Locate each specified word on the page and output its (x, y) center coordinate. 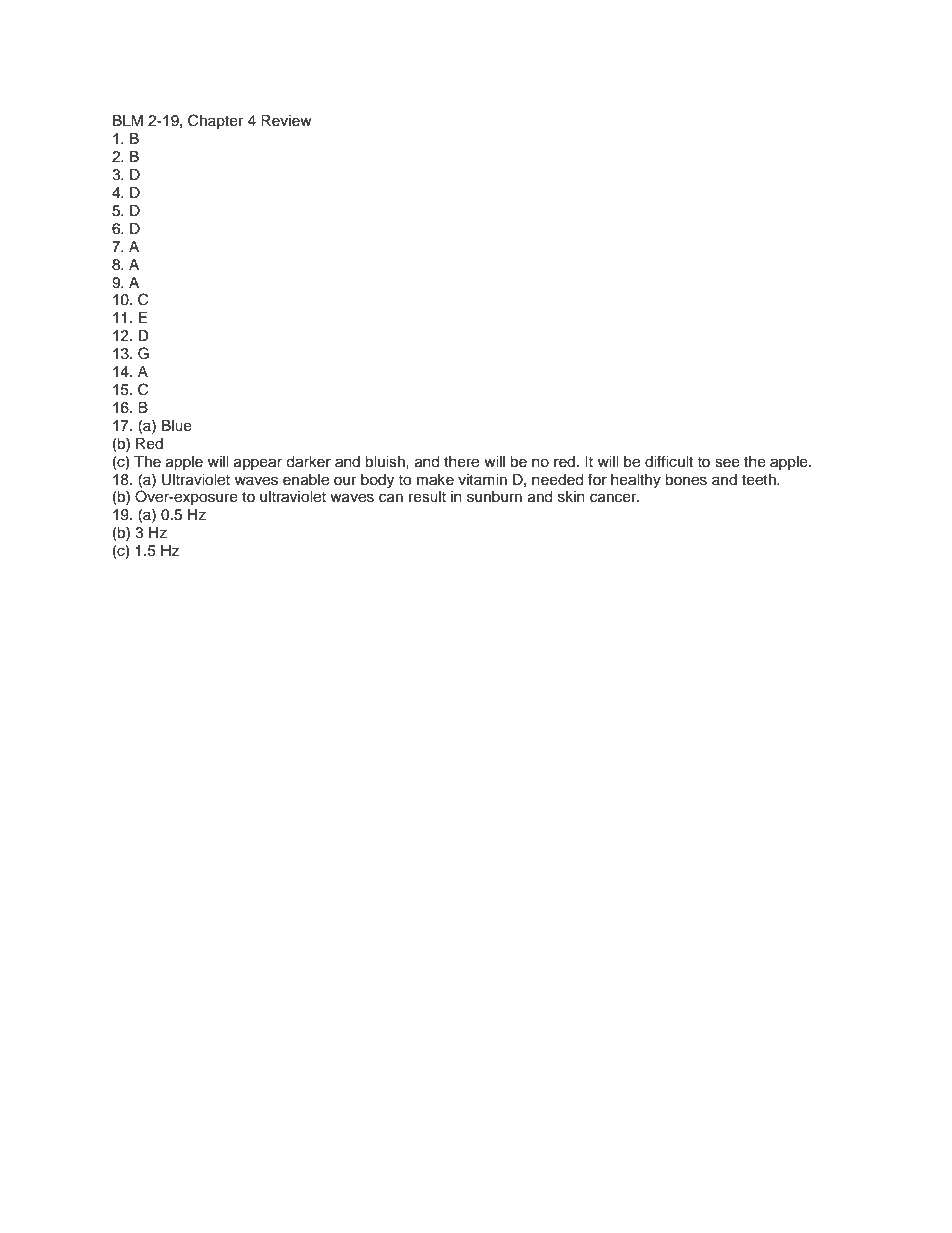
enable (306, 480)
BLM (128, 120)
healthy (636, 481)
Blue (177, 426)
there (461, 462)
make (435, 480)
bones (686, 480)
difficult (669, 461)
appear (258, 464)
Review (286, 121)
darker (308, 462)
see (727, 463)
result (427, 497)
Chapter (215, 121)
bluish (386, 462)
